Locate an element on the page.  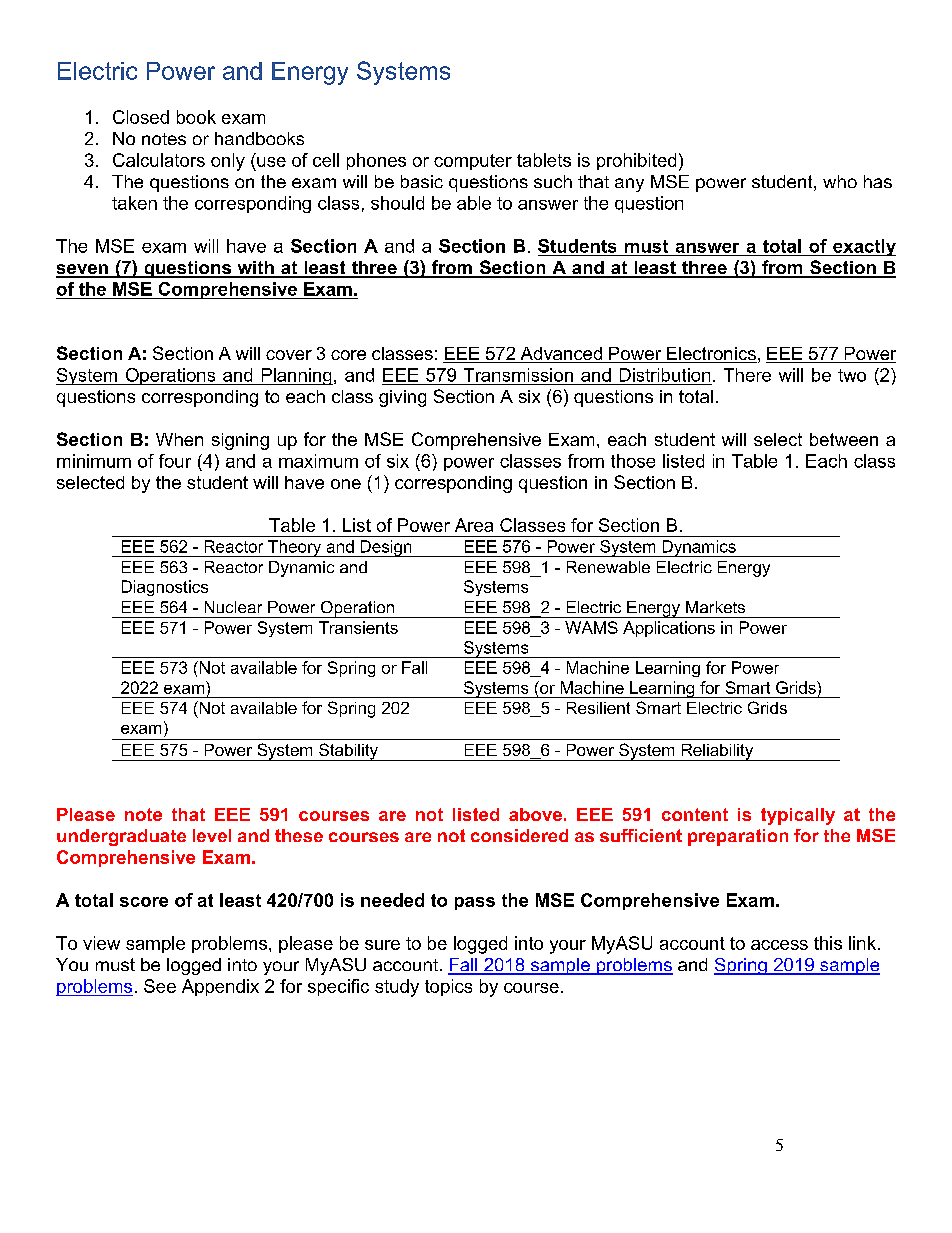
Nuclear is located at coordinates (233, 607).
